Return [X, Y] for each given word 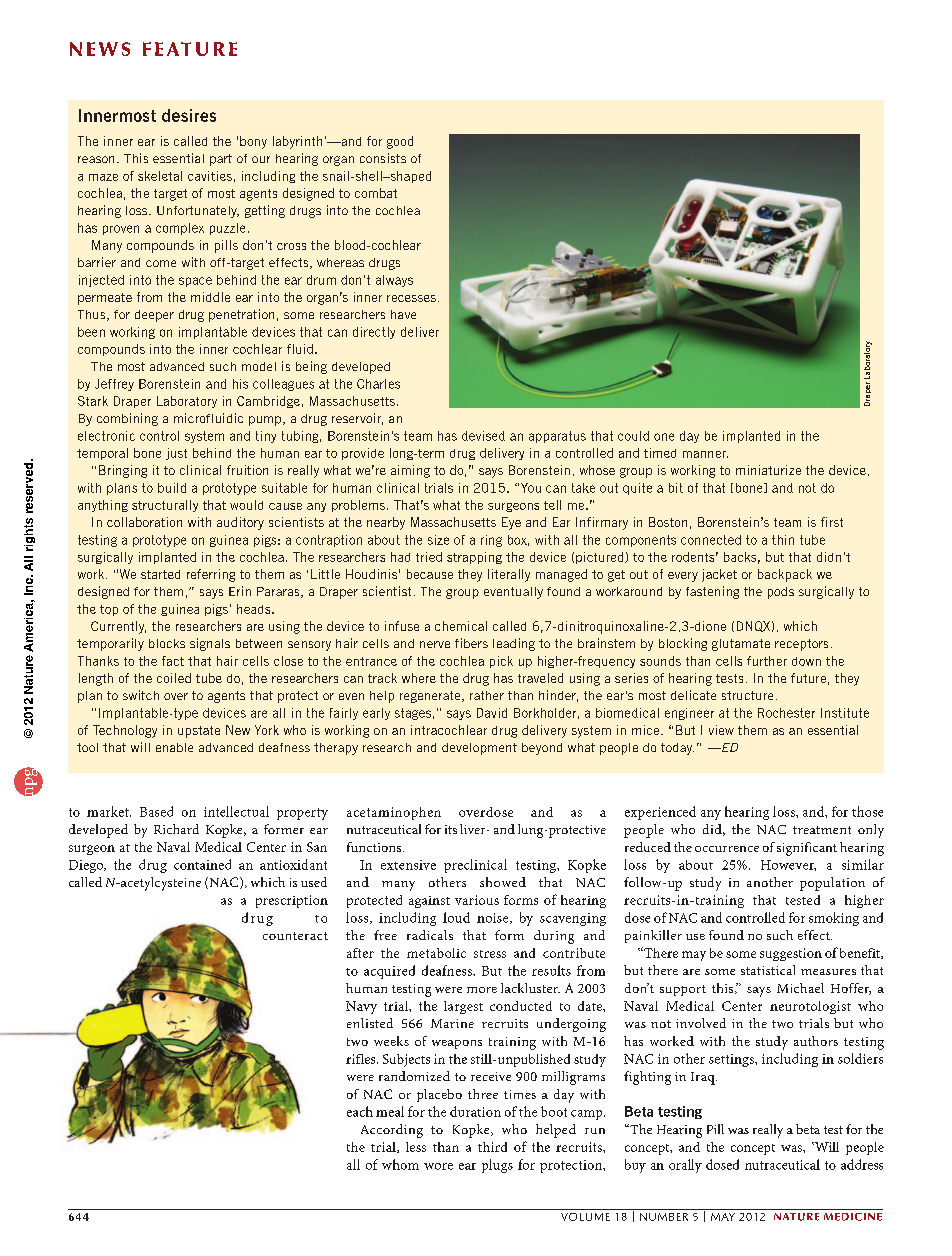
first [832, 522]
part [221, 160]
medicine [853, 1217]
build [172, 488]
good [400, 142]
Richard [176, 829]
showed [503, 882]
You [531, 488]
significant [807, 849]
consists [383, 158]
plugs [497, 1166]
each [360, 1111]
